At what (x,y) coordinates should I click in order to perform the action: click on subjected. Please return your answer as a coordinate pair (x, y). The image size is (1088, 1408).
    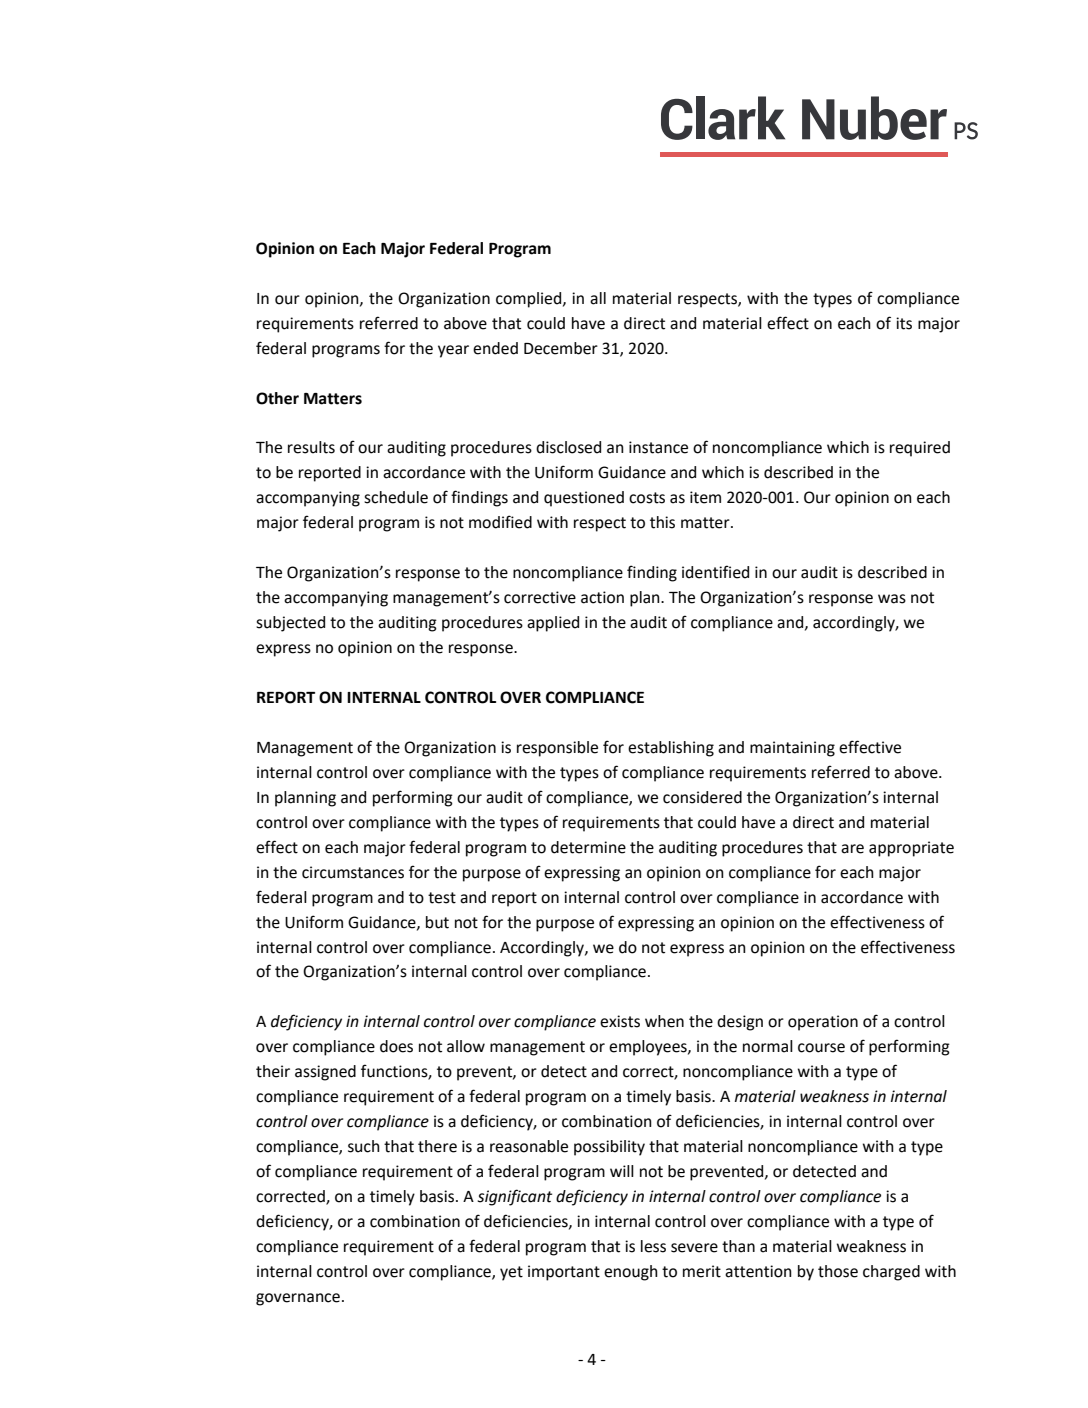
    Looking at the image, I should click on (290, 624).
